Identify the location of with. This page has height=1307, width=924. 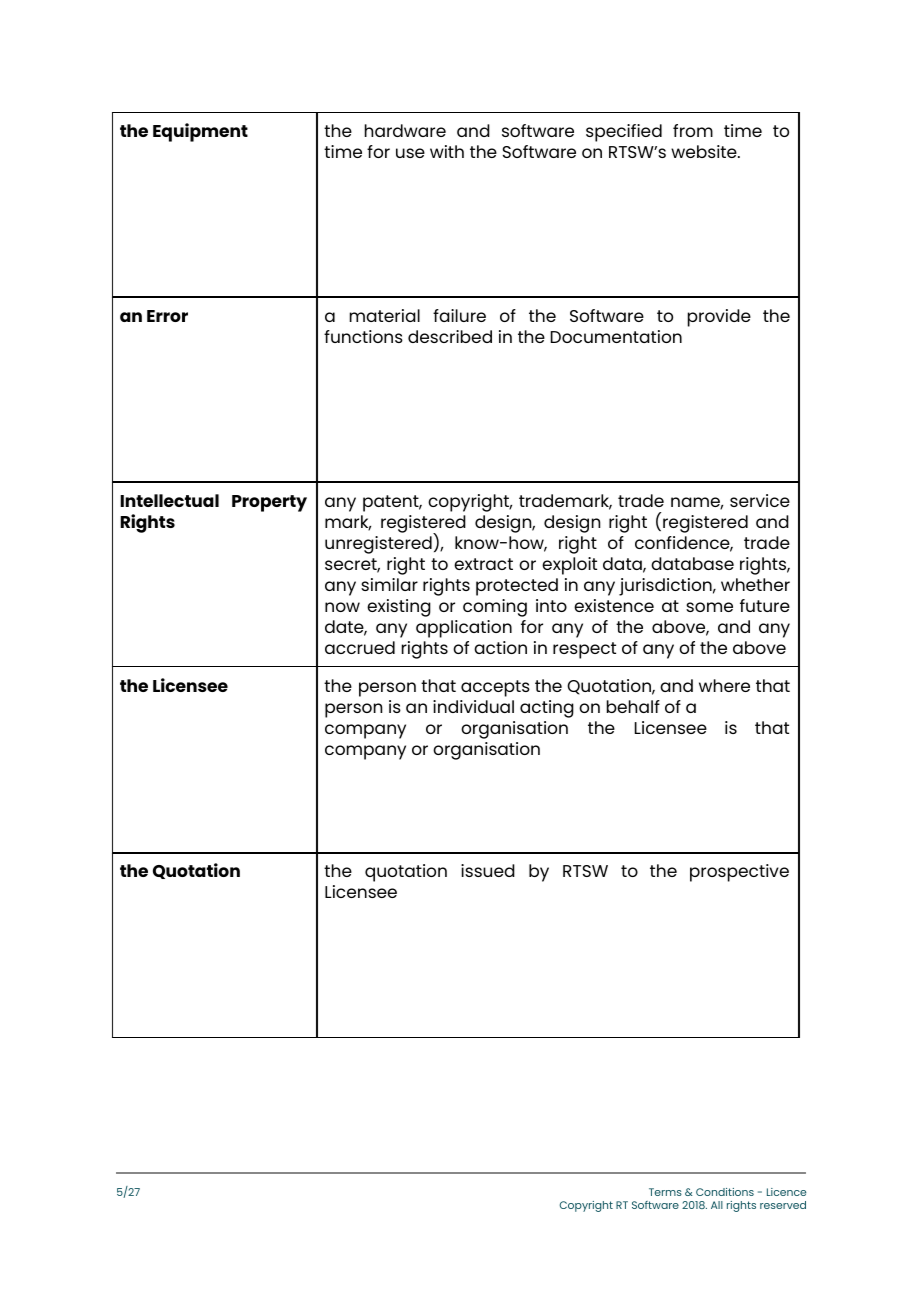
(447, 151).
